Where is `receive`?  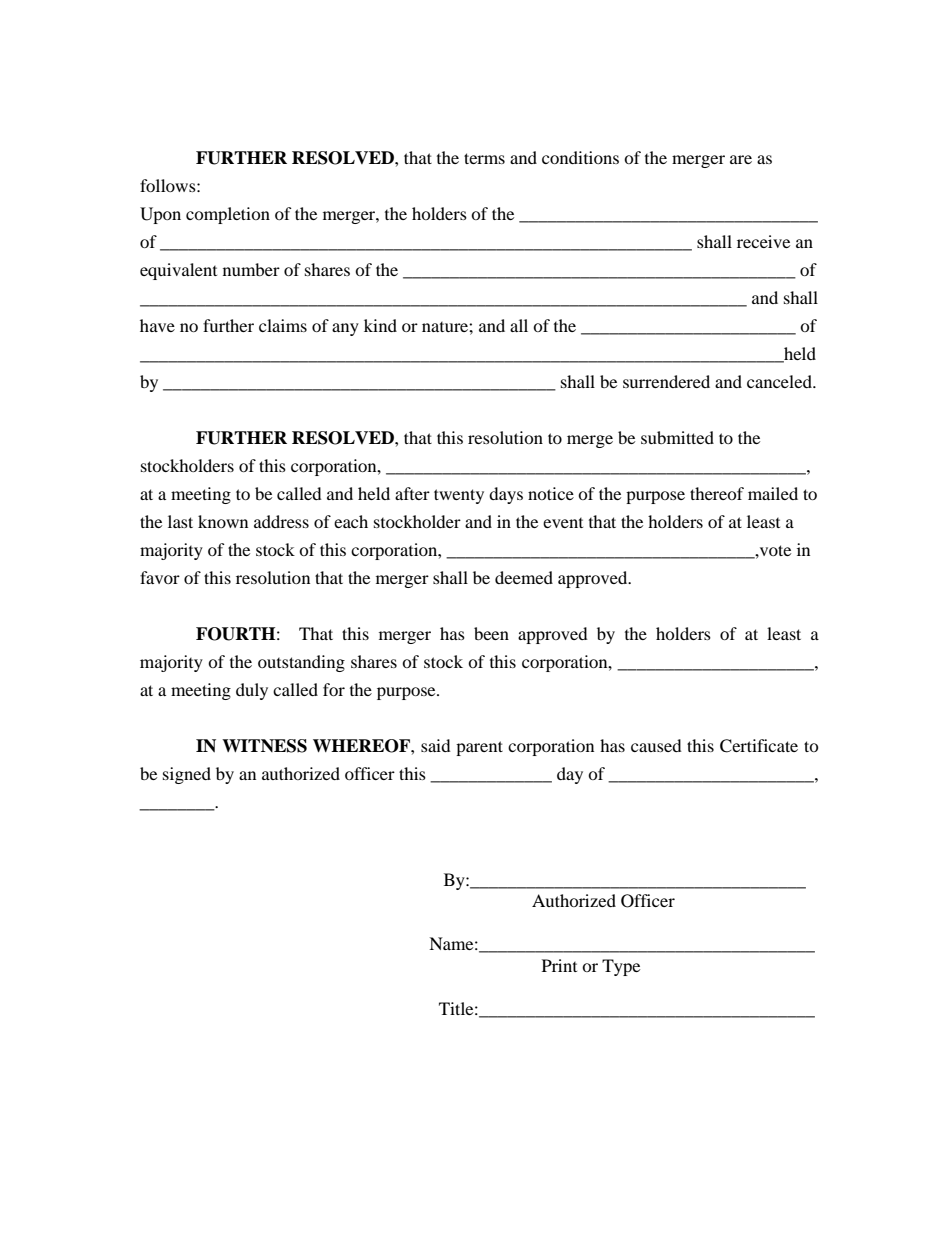
receive is located at coordinates (763, 241).
